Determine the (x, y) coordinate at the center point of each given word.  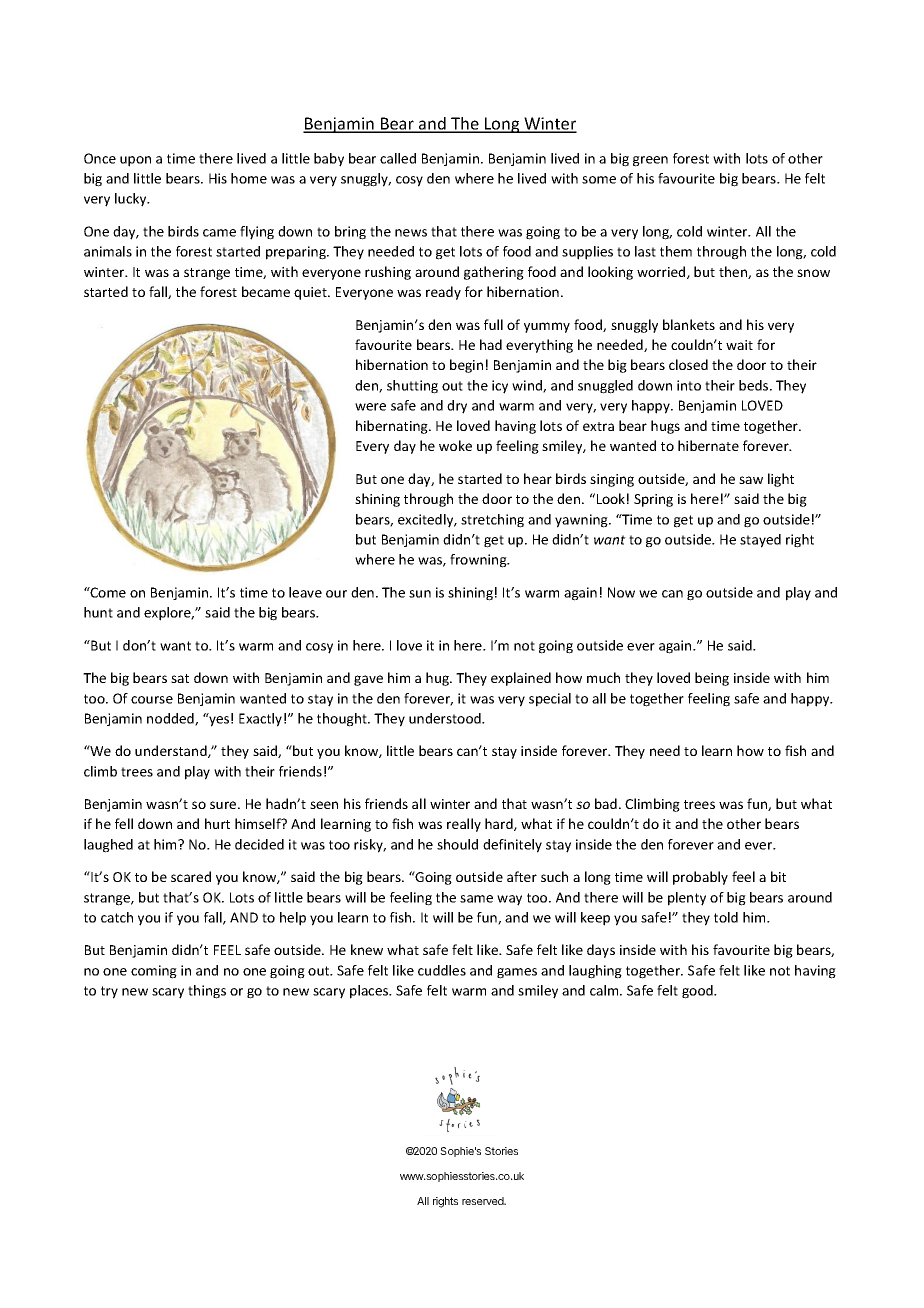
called (398, 158)
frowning (479, 561)
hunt (98, 612)
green (650, 161)
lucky (132, 200)
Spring (653, 500)
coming (154, 972)
